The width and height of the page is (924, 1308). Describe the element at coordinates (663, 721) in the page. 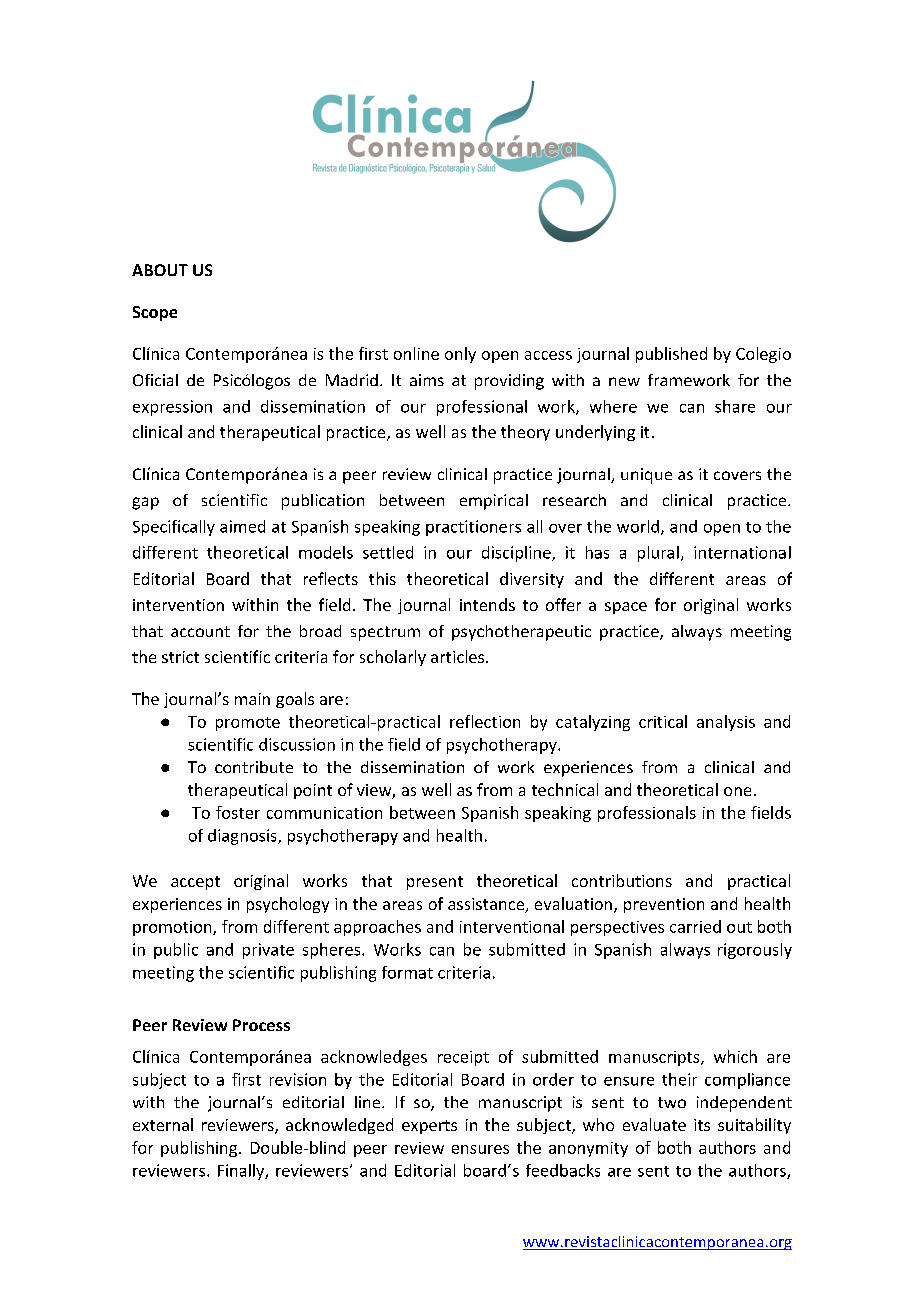

I see `critical` at that location.
